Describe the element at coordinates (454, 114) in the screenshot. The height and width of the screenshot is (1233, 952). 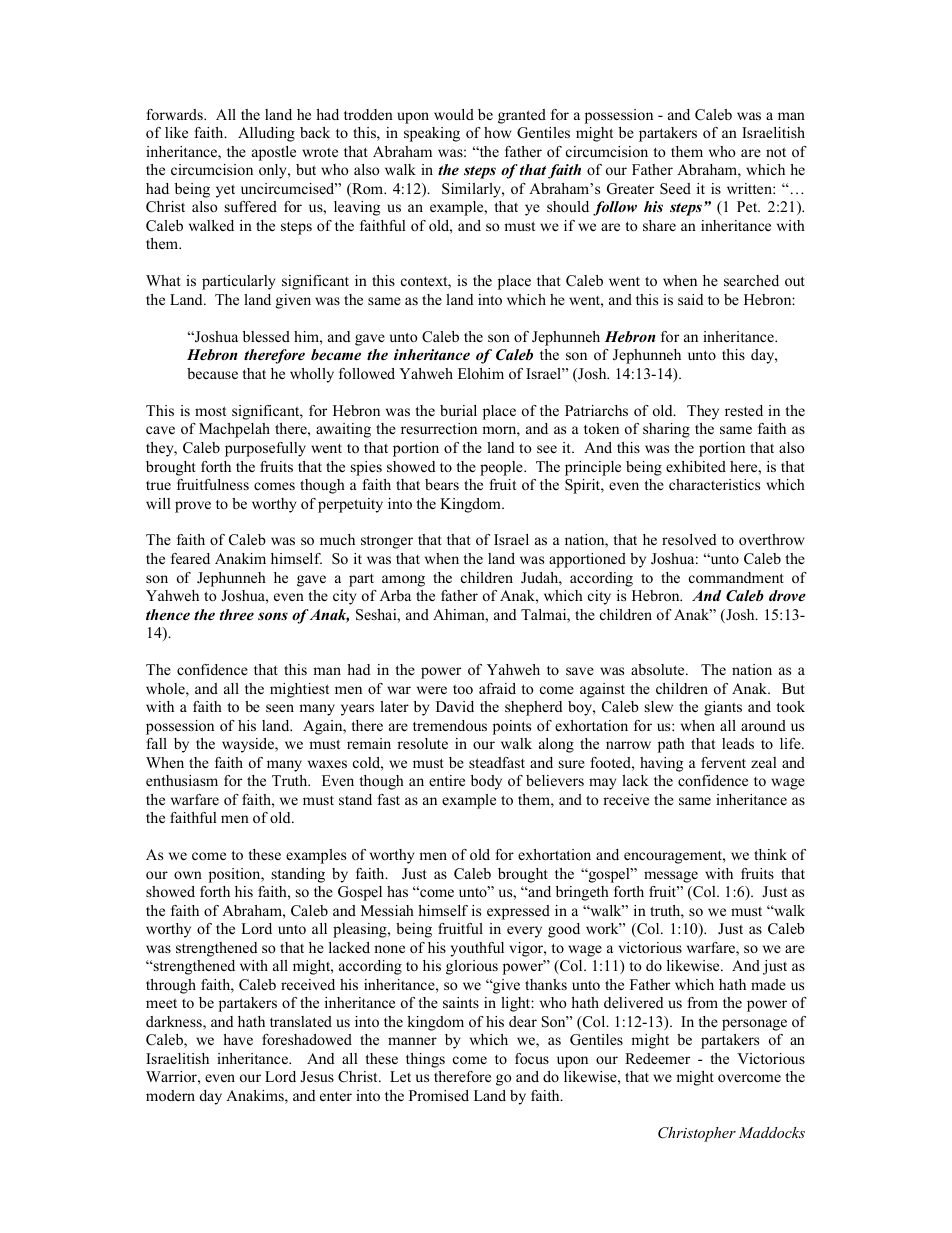
I see `would` at that location.
